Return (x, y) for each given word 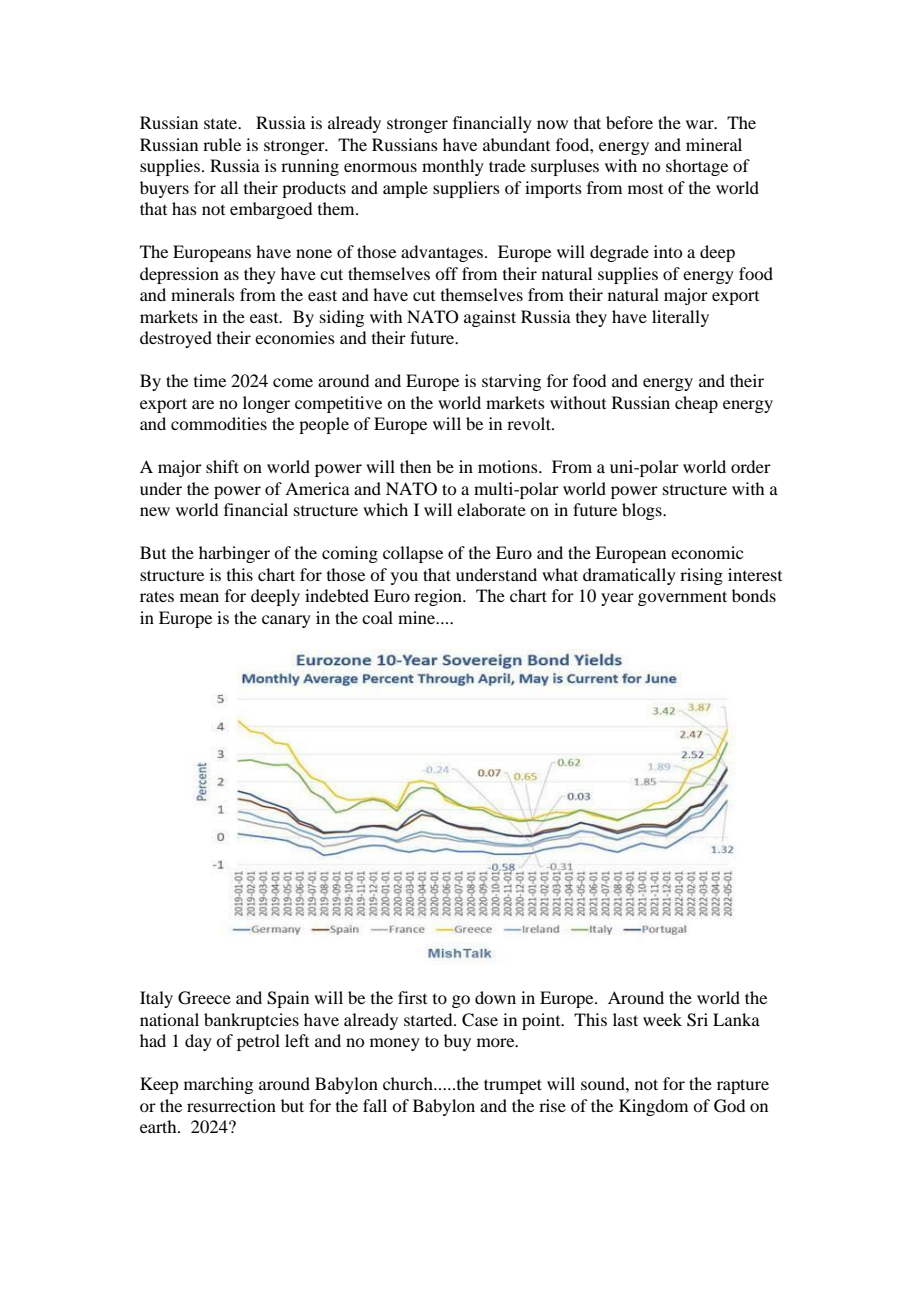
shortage (697, 167)
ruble (222, 144)
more (497, 1042)
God (729, 1106)
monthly (453, 167)
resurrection (231, 1105)
